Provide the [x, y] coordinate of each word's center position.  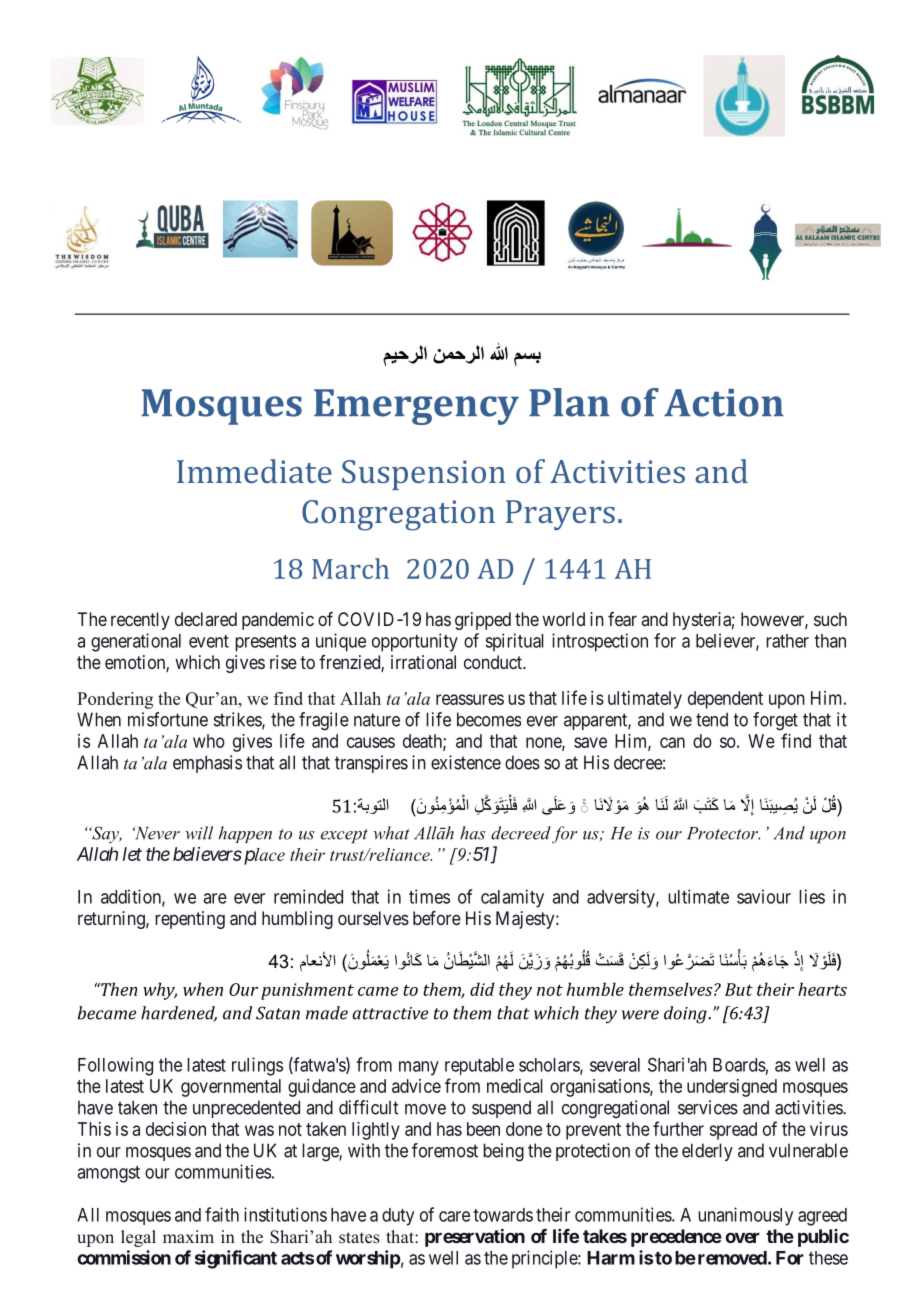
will [199, 833]
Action [724, 403]
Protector [723, 833]
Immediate [254, 471]
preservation [475, 1238]
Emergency [416, 407]
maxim [188, 1236]
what [391, 833]
